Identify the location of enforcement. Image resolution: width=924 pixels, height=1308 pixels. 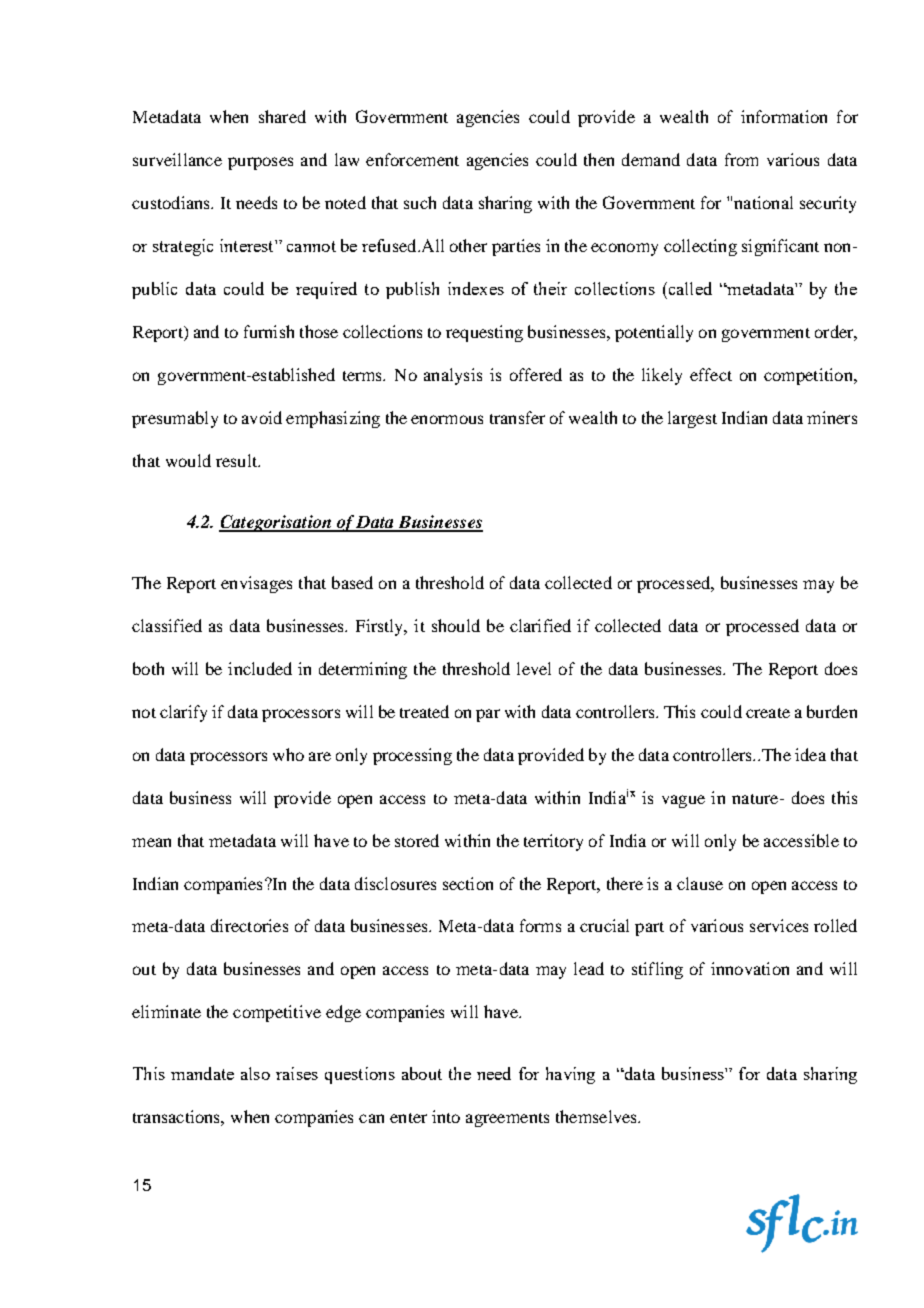
(412, 159).
